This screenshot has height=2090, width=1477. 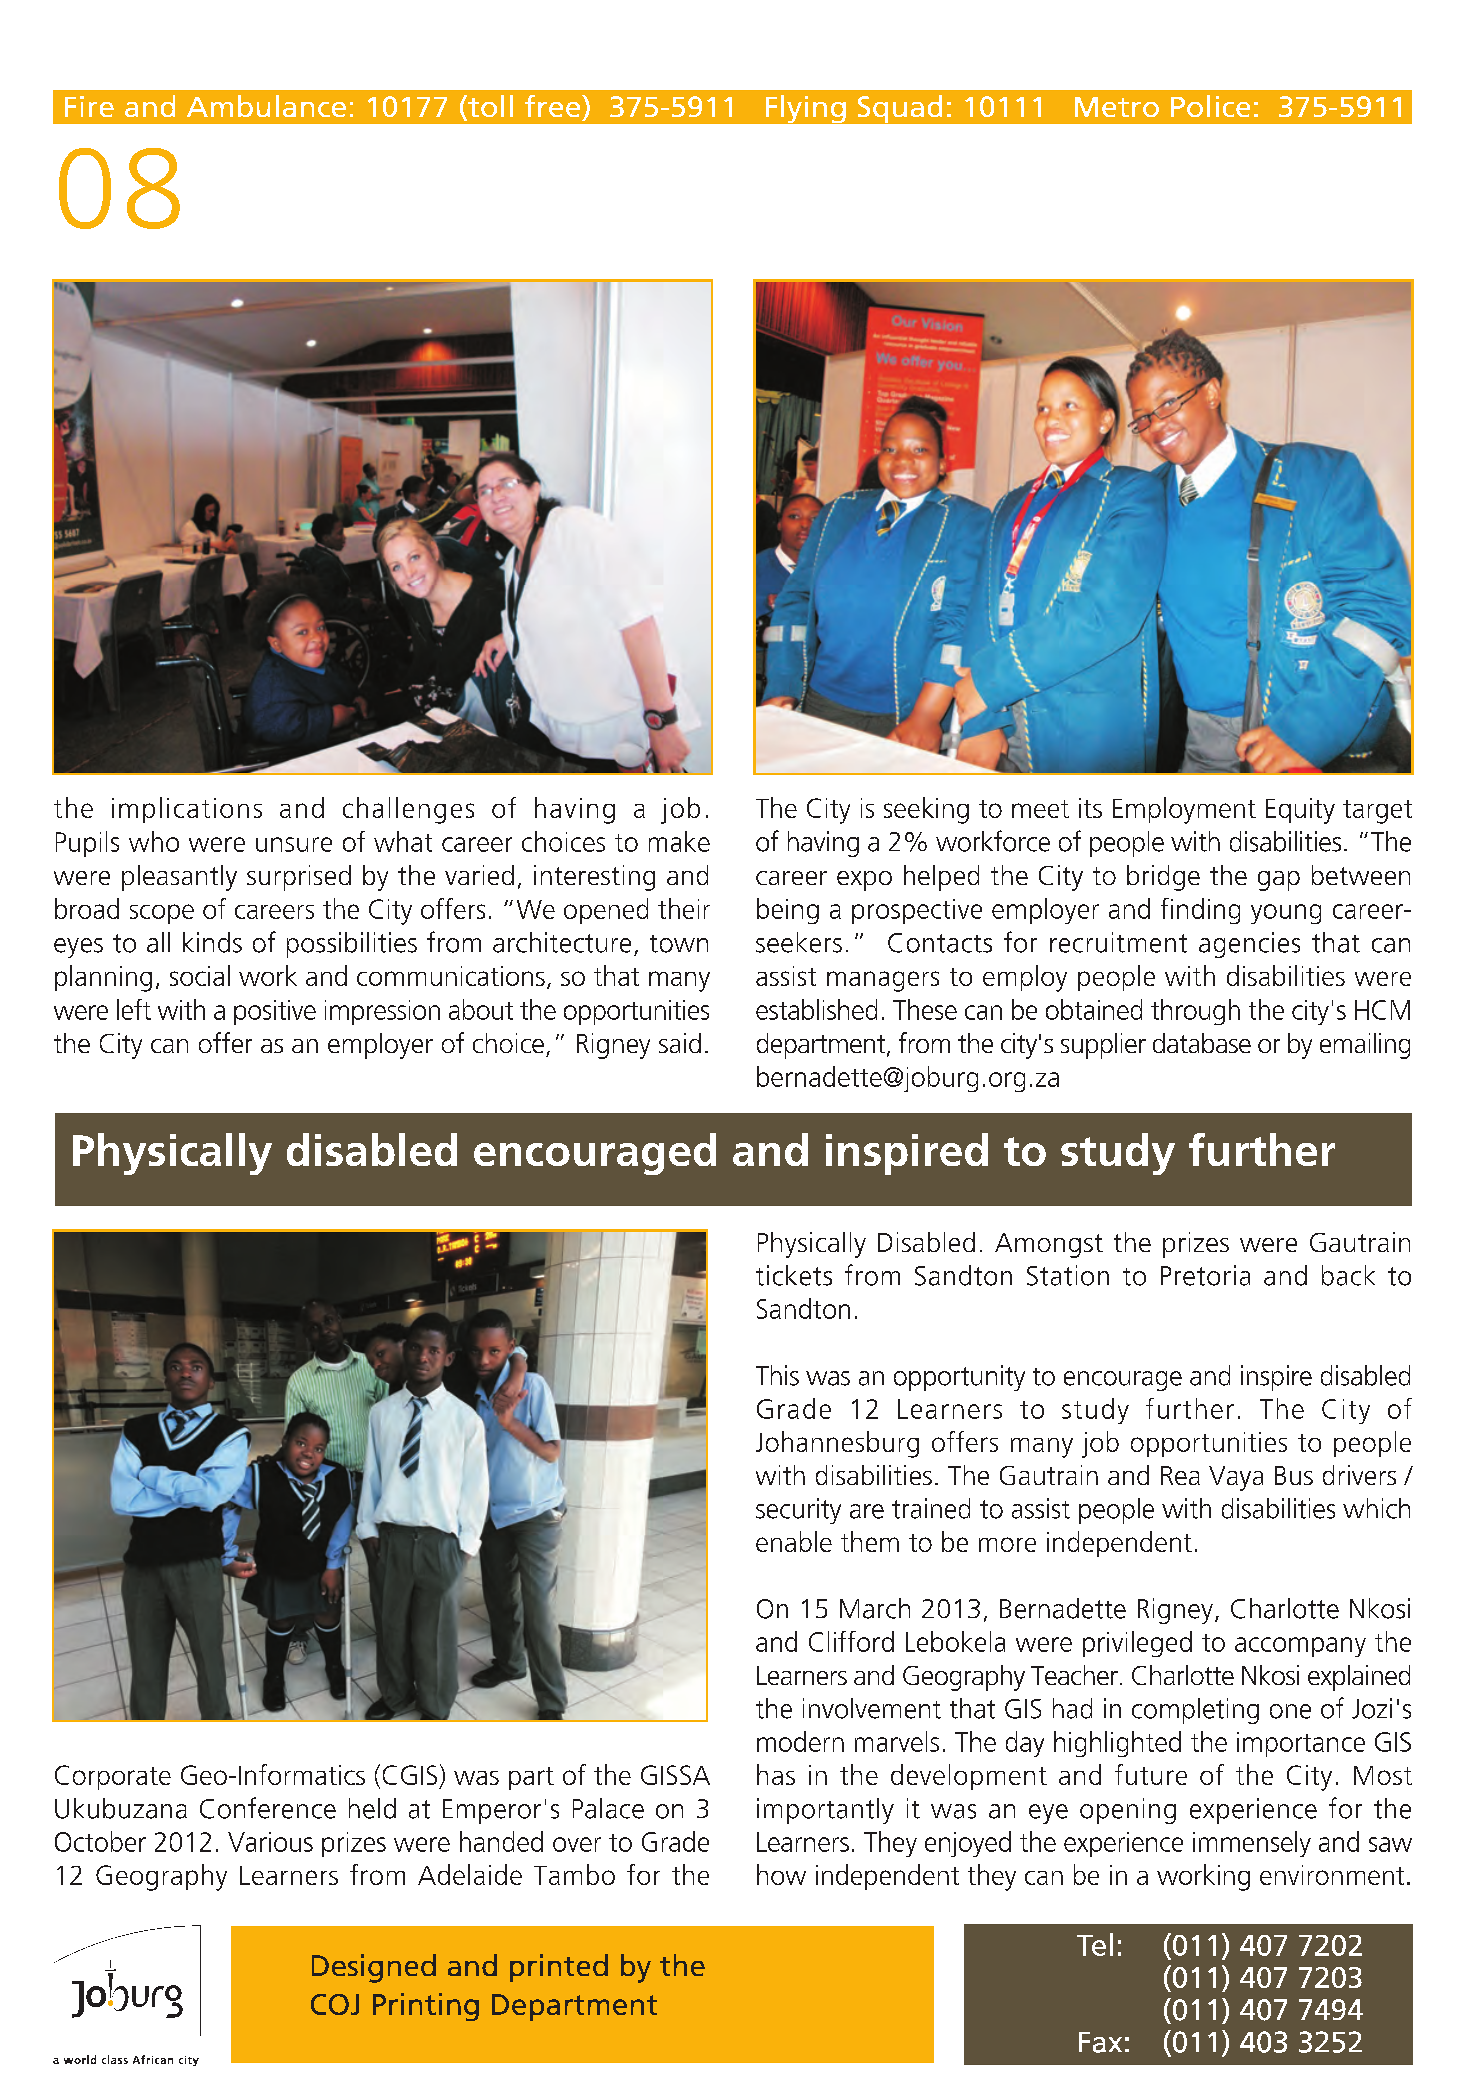 I want to click on make, so click(x=679, y=841).
